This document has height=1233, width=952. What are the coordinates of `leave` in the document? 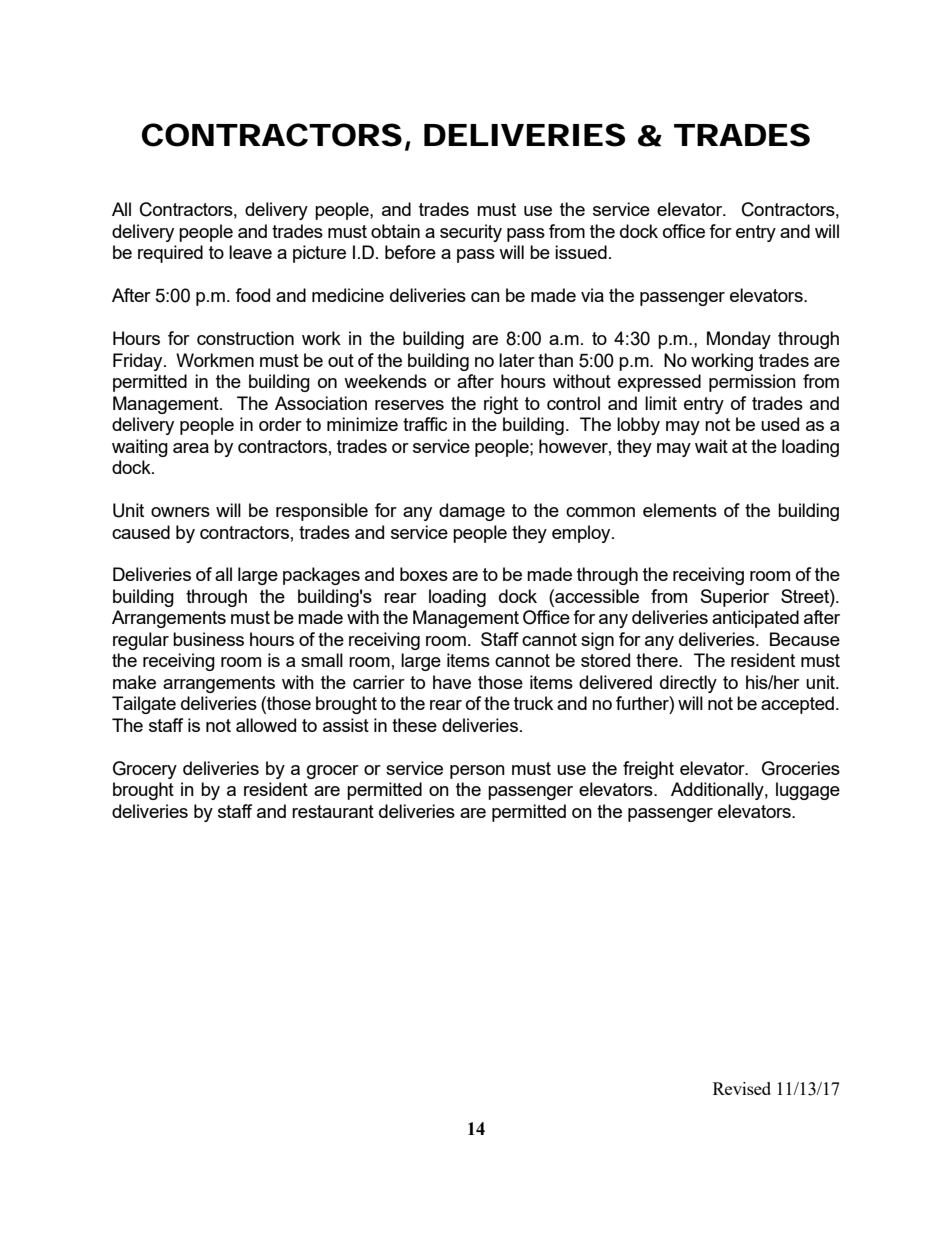 It's located at (250, 252).
